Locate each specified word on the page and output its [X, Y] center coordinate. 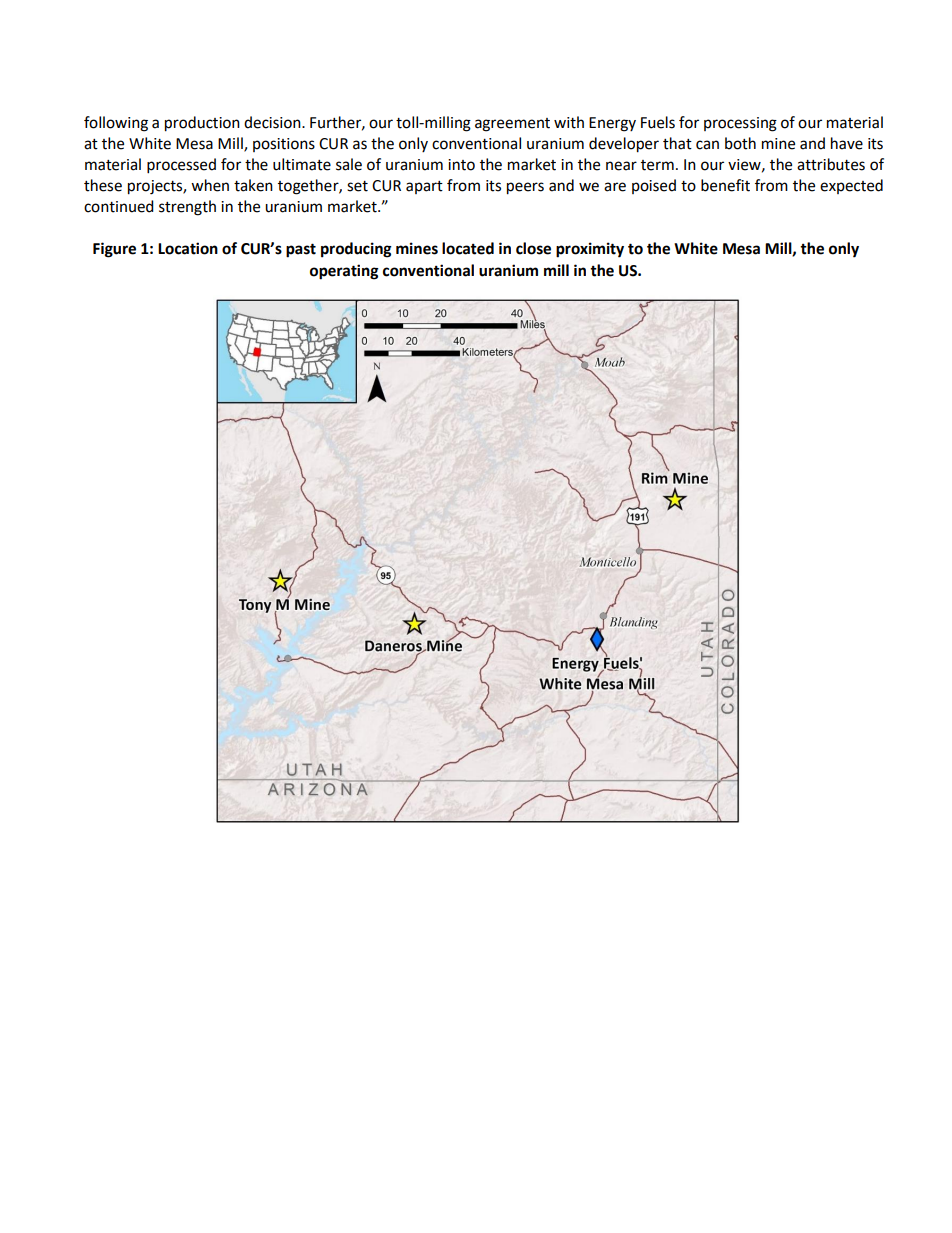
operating [344, 272]
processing [740, 124]
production [202, 124]
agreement [512, 125]
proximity [590, 250]
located [468, 248]
